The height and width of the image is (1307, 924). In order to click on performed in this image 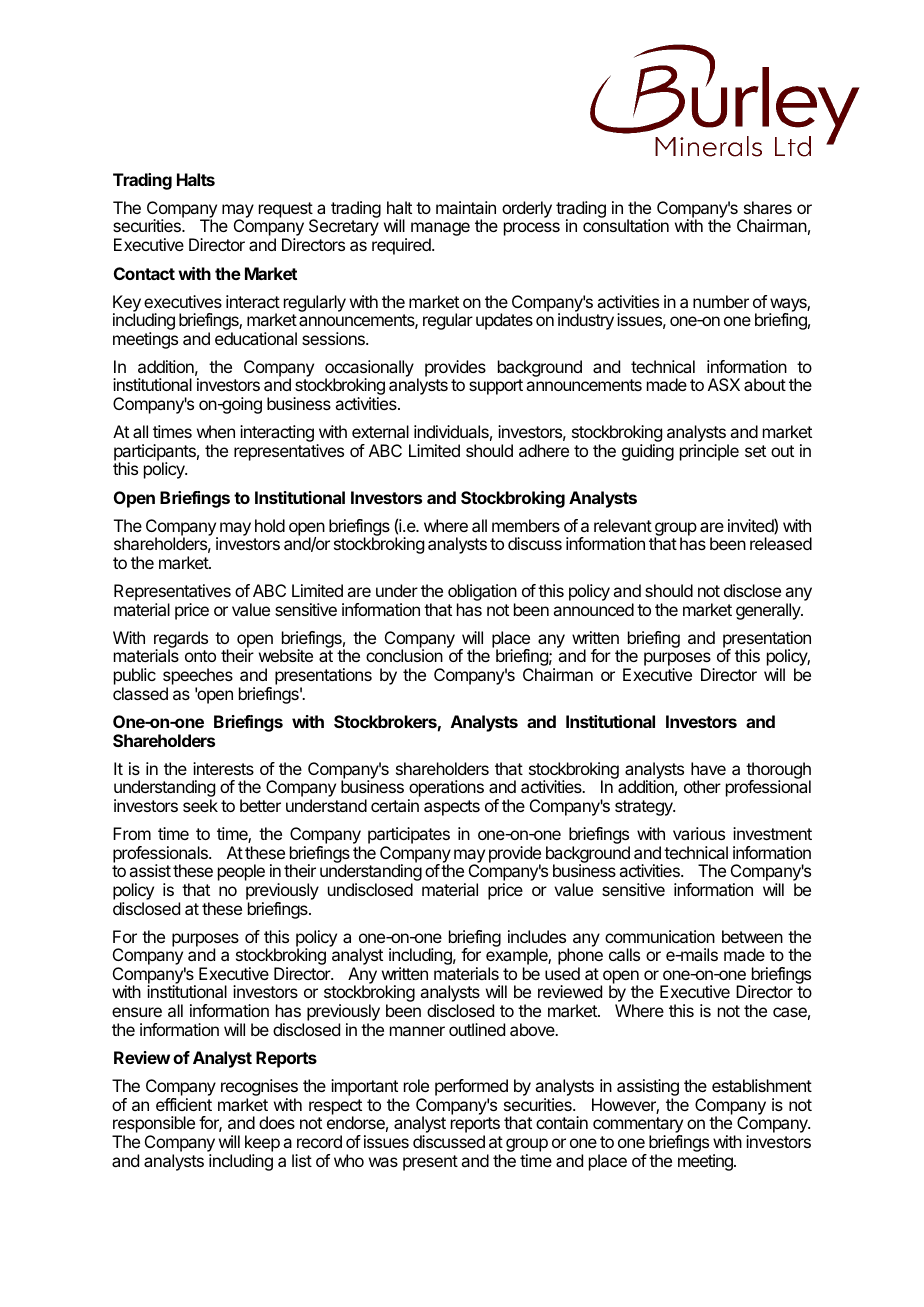, I will do `click(471, 1087)`.
